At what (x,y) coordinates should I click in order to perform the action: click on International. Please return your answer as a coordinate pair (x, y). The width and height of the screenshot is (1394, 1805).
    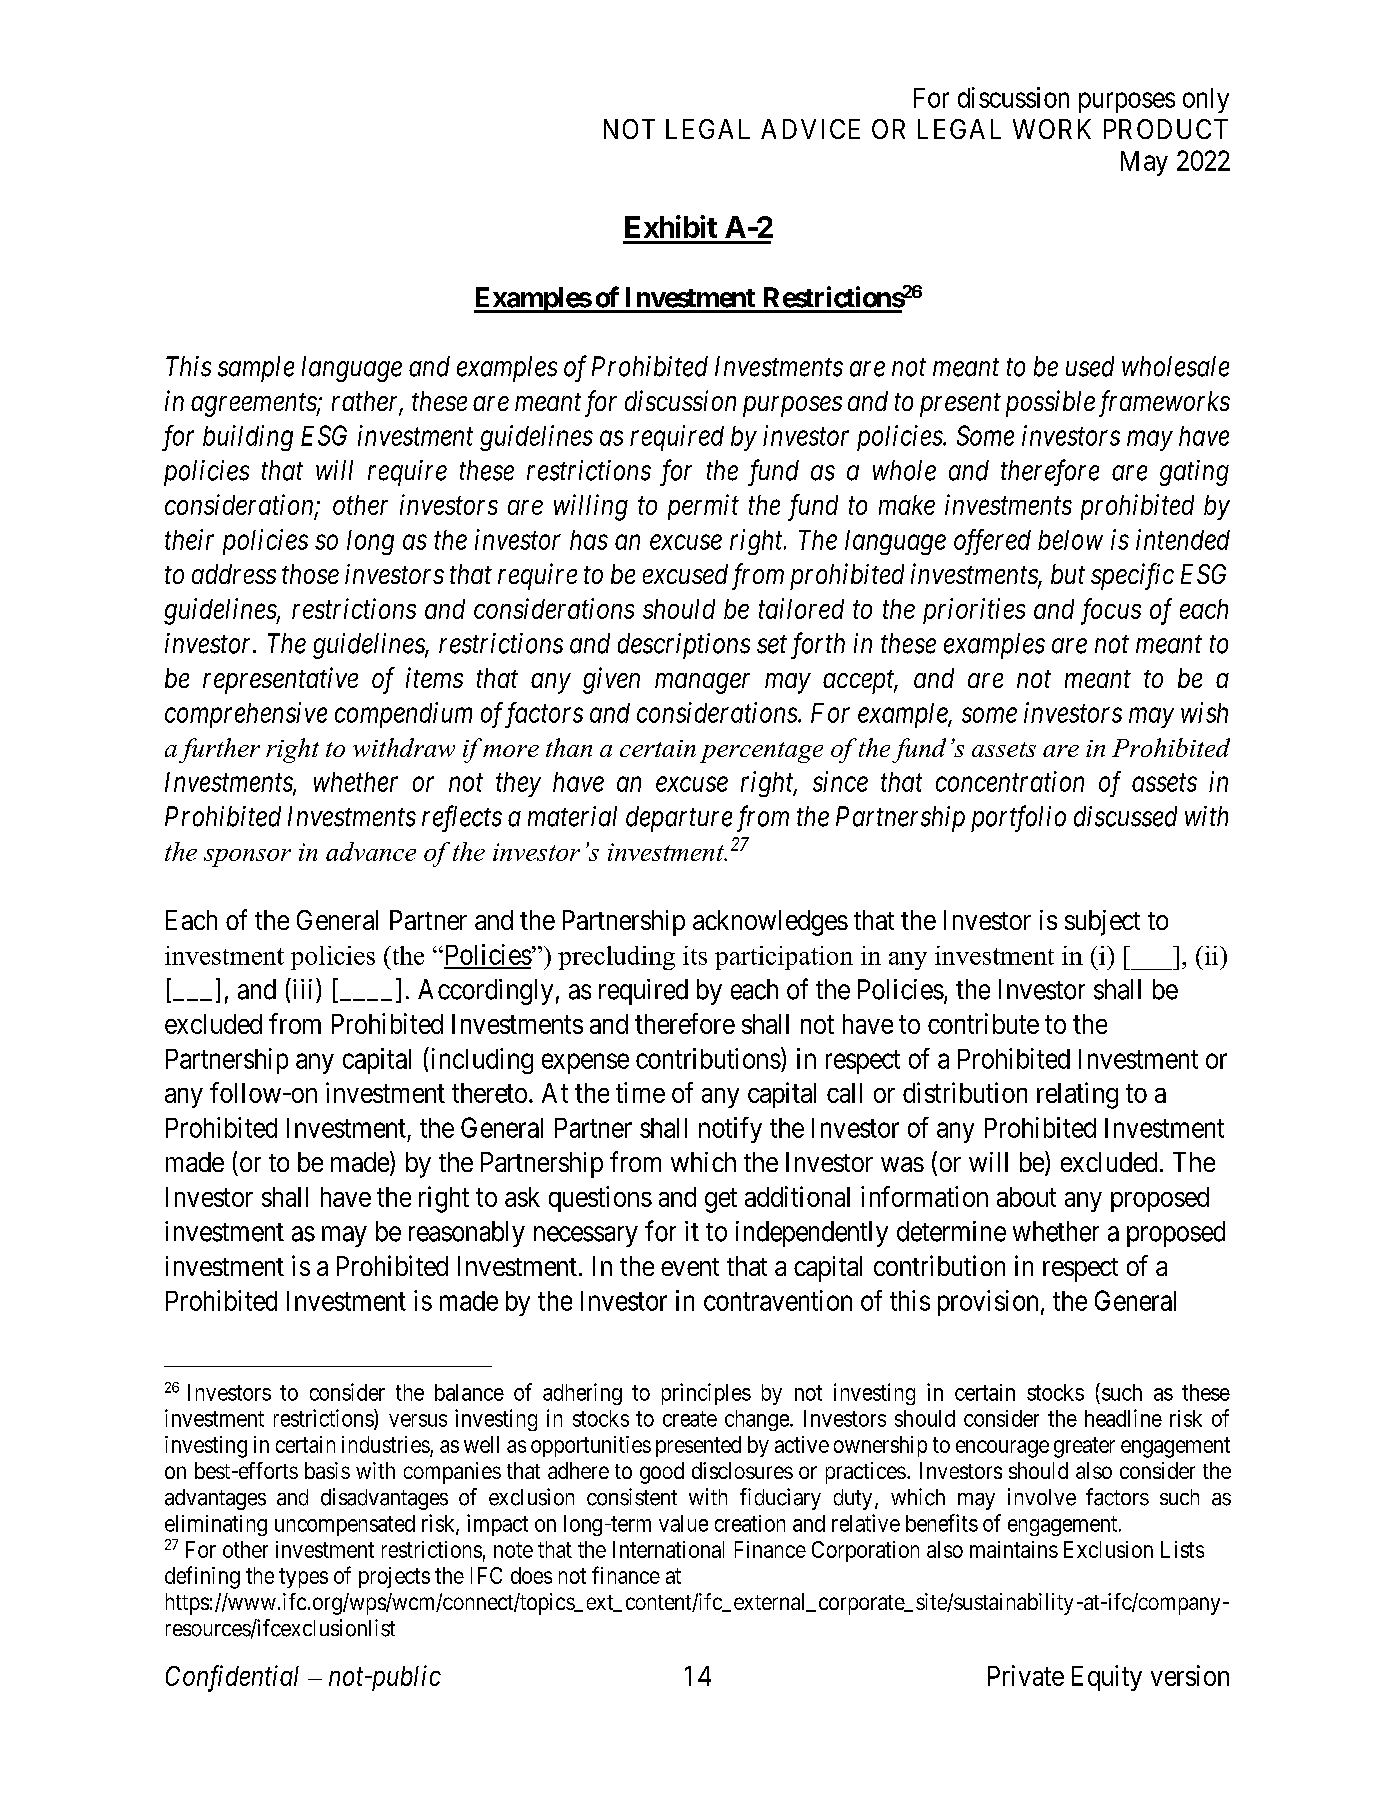
    Looking at the image, I should click on (668, 1549).
